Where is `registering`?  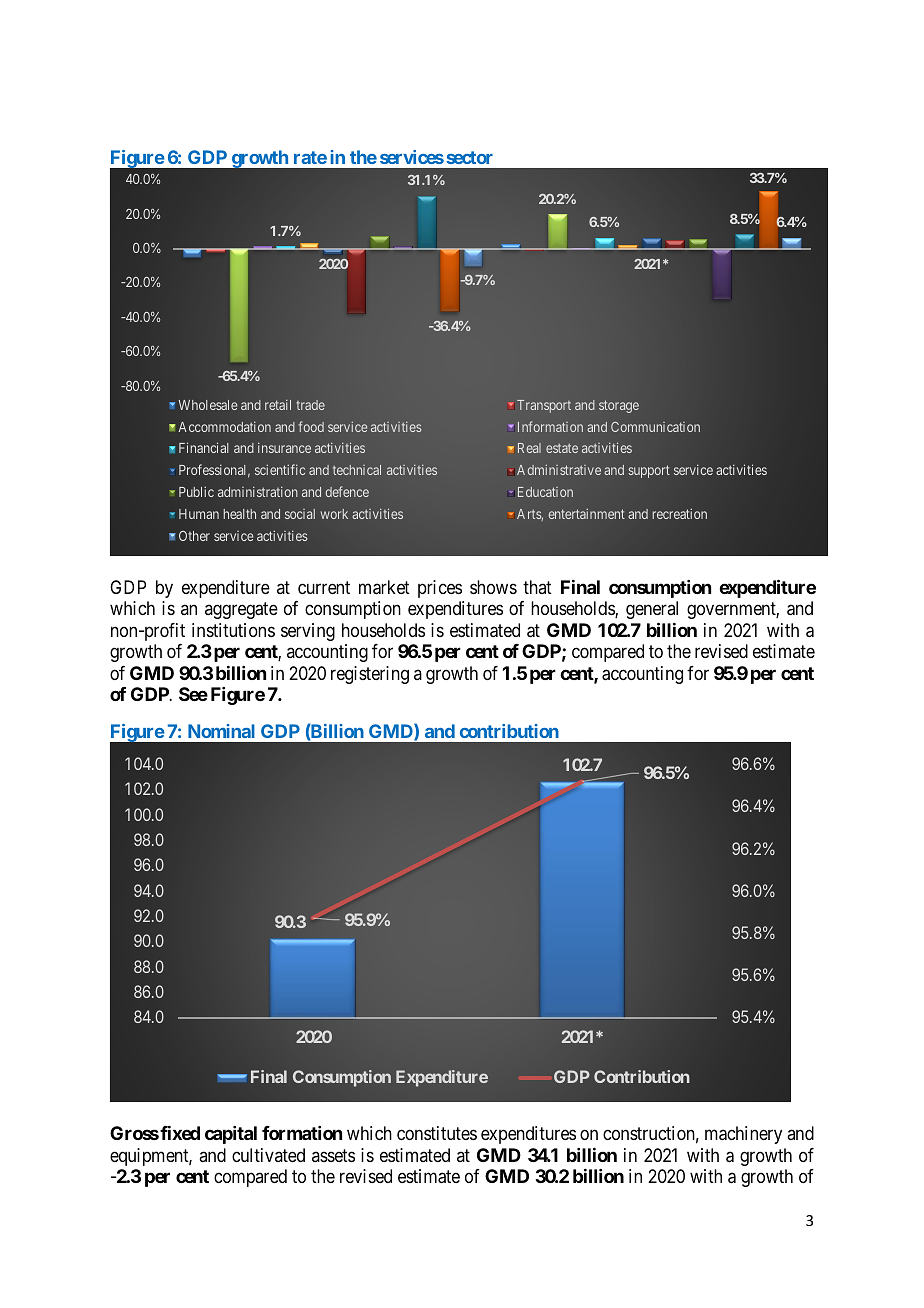
registering is located at coordinates (370, 675).
